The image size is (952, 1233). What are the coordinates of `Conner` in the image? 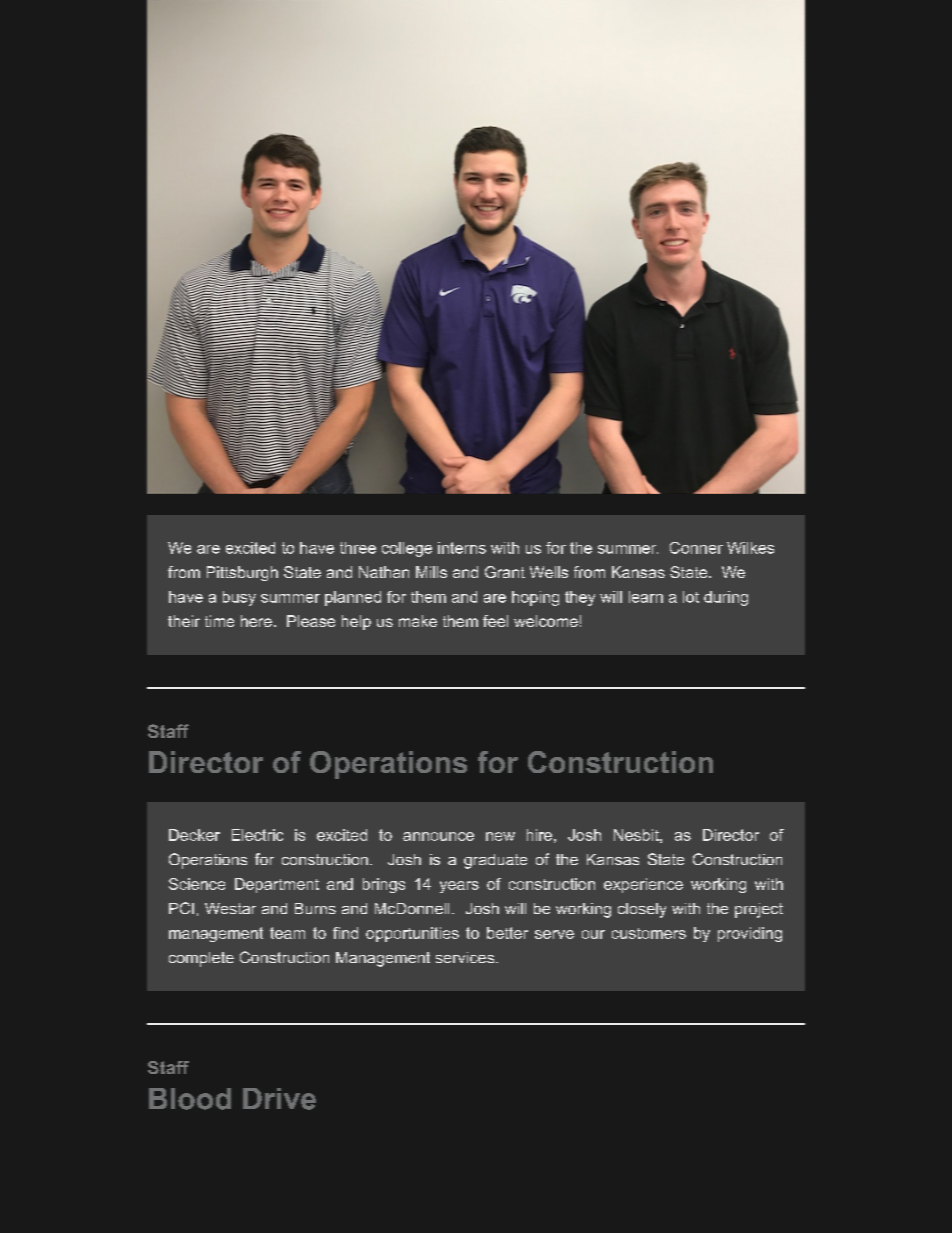 It's located at (696, 548).
